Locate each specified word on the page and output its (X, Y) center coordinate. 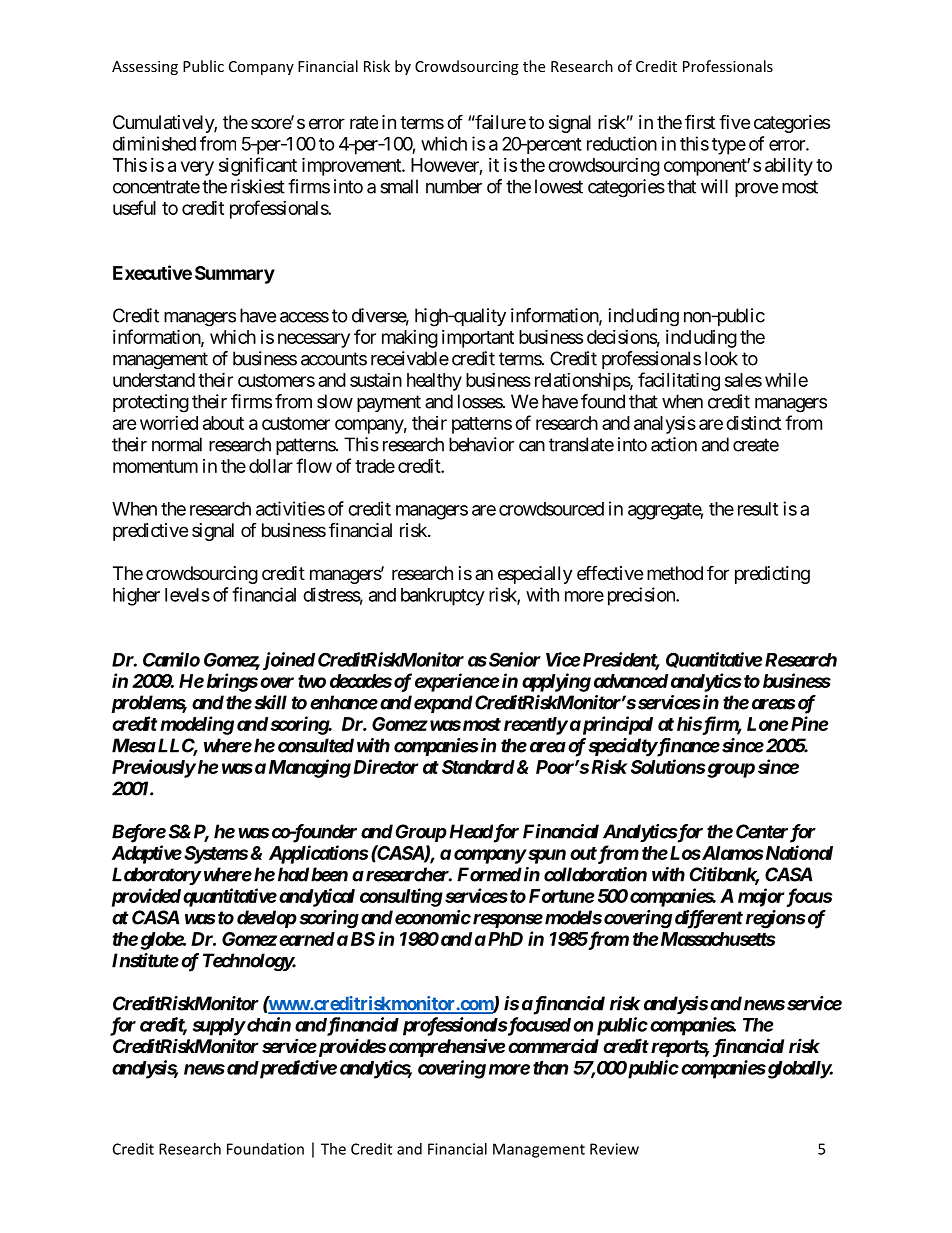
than (550, 1068)
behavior (481, 444)
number (454, 186)
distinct (753, 423)
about (223, 423)
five (734, 121)
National (799, 852)
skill (269, 702)
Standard (478, 767)
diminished (154, 143)
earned (307, 939)
